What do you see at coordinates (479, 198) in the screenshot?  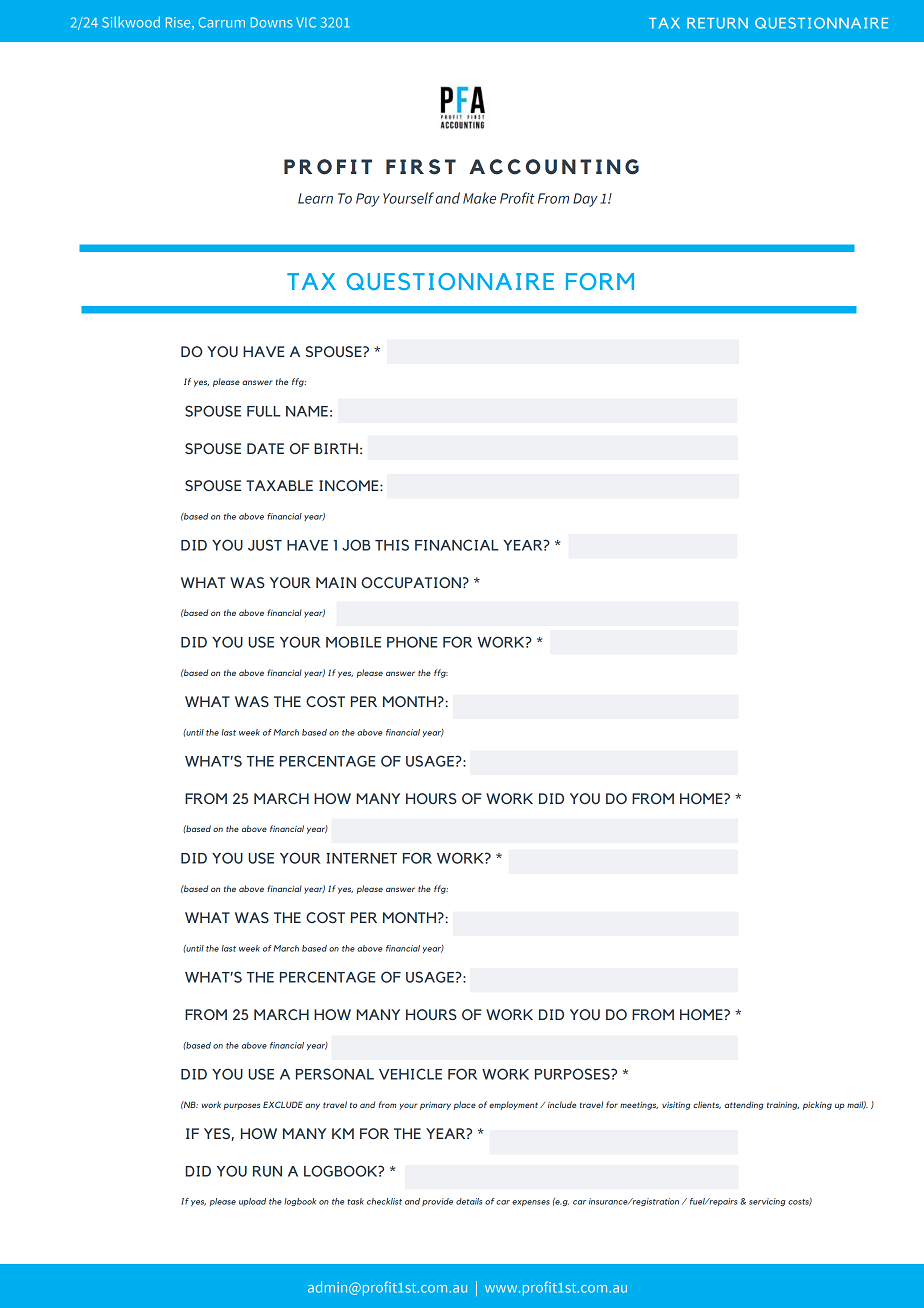 I see `Make` at bounding box center [479, 198].
